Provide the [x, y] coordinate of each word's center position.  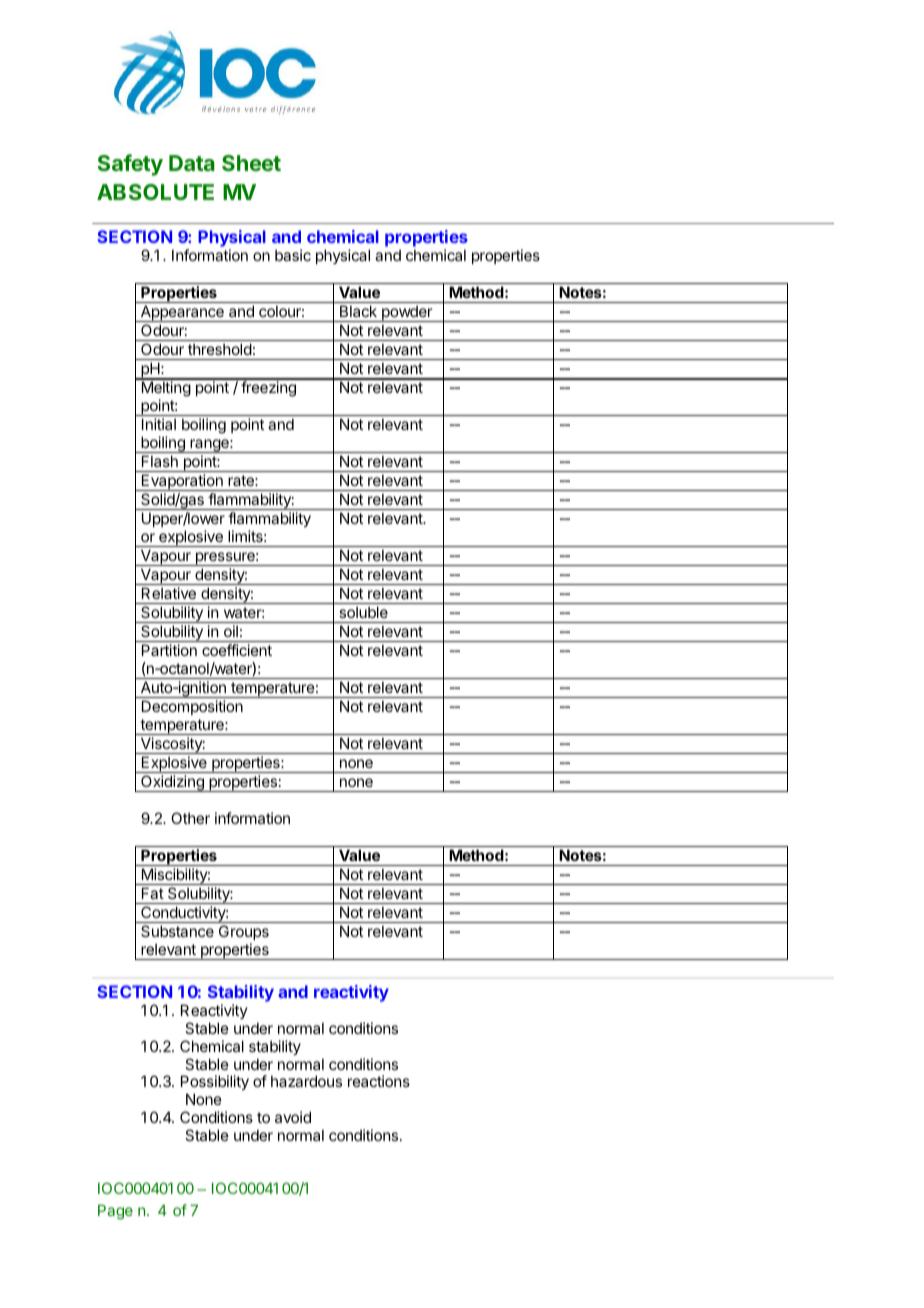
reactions [379, 1081]
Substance [177, 931]
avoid [293, 1117]
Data [192, 163]
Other [190, 818]
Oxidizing [172, 783]
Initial [159, 424]
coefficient [237, 650]
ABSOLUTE [155, 192]
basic [293, 255]
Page [115, 1212]
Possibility [215, 1084]
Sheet [251, 163]
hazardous [306, 1081]
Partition [169, 650]
